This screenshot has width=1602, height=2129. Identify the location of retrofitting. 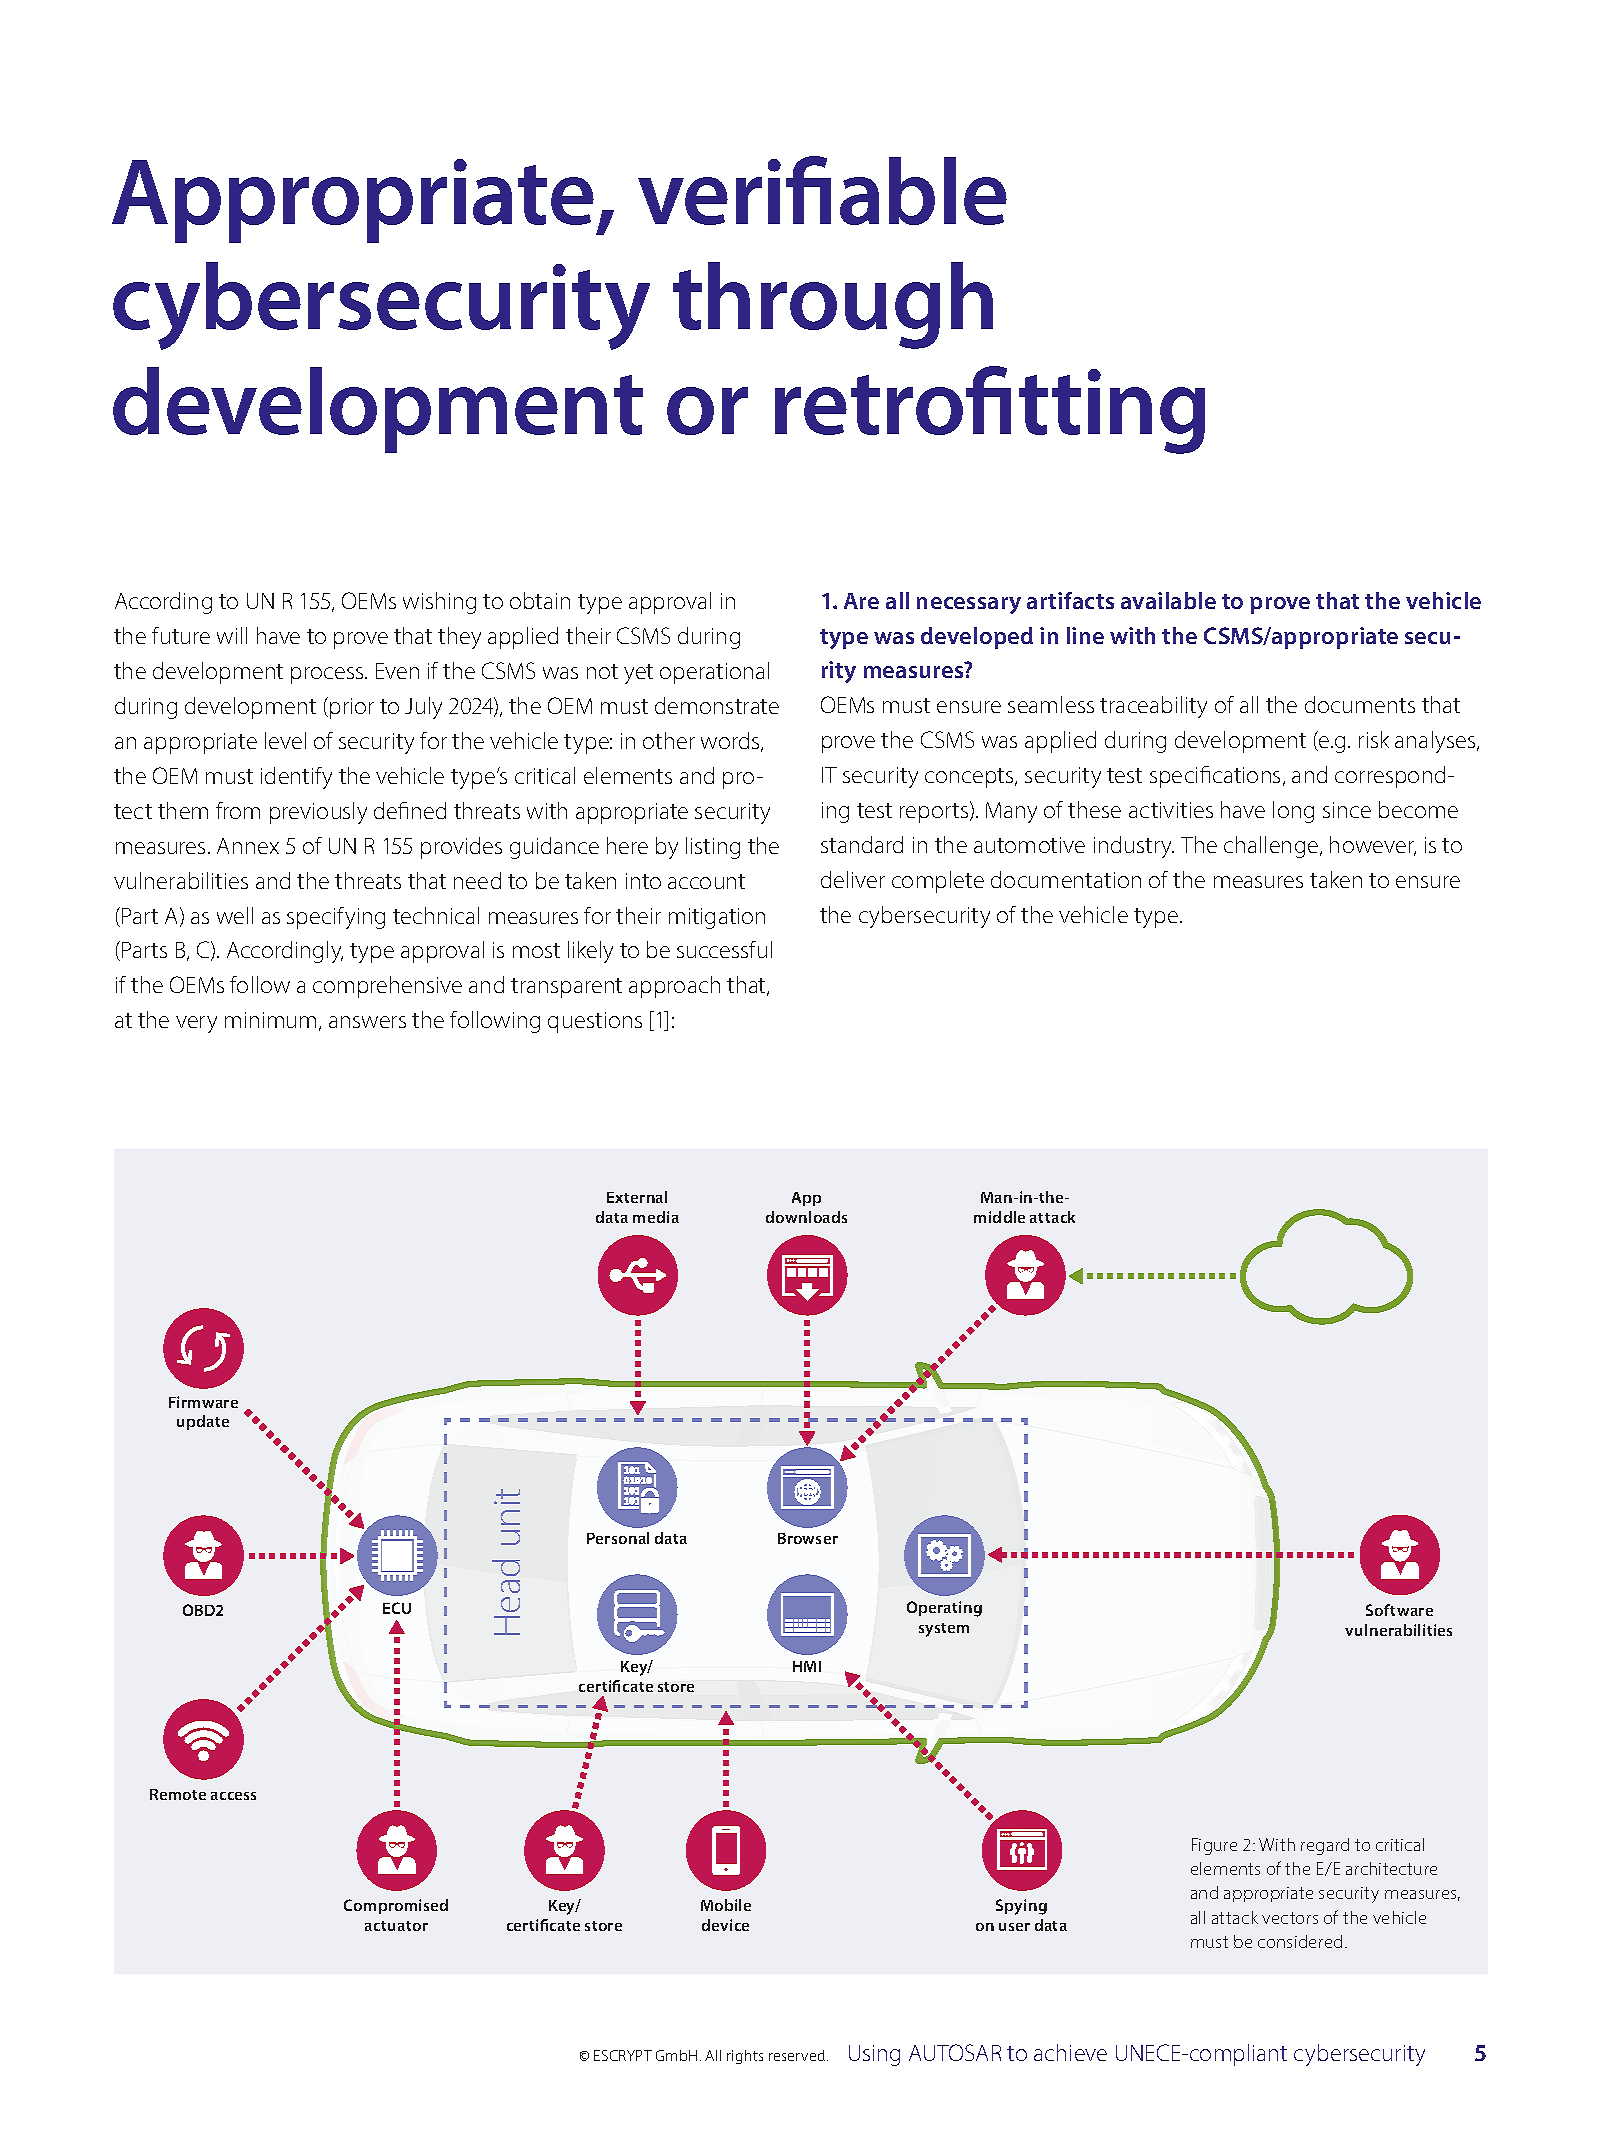
(990, 410).
